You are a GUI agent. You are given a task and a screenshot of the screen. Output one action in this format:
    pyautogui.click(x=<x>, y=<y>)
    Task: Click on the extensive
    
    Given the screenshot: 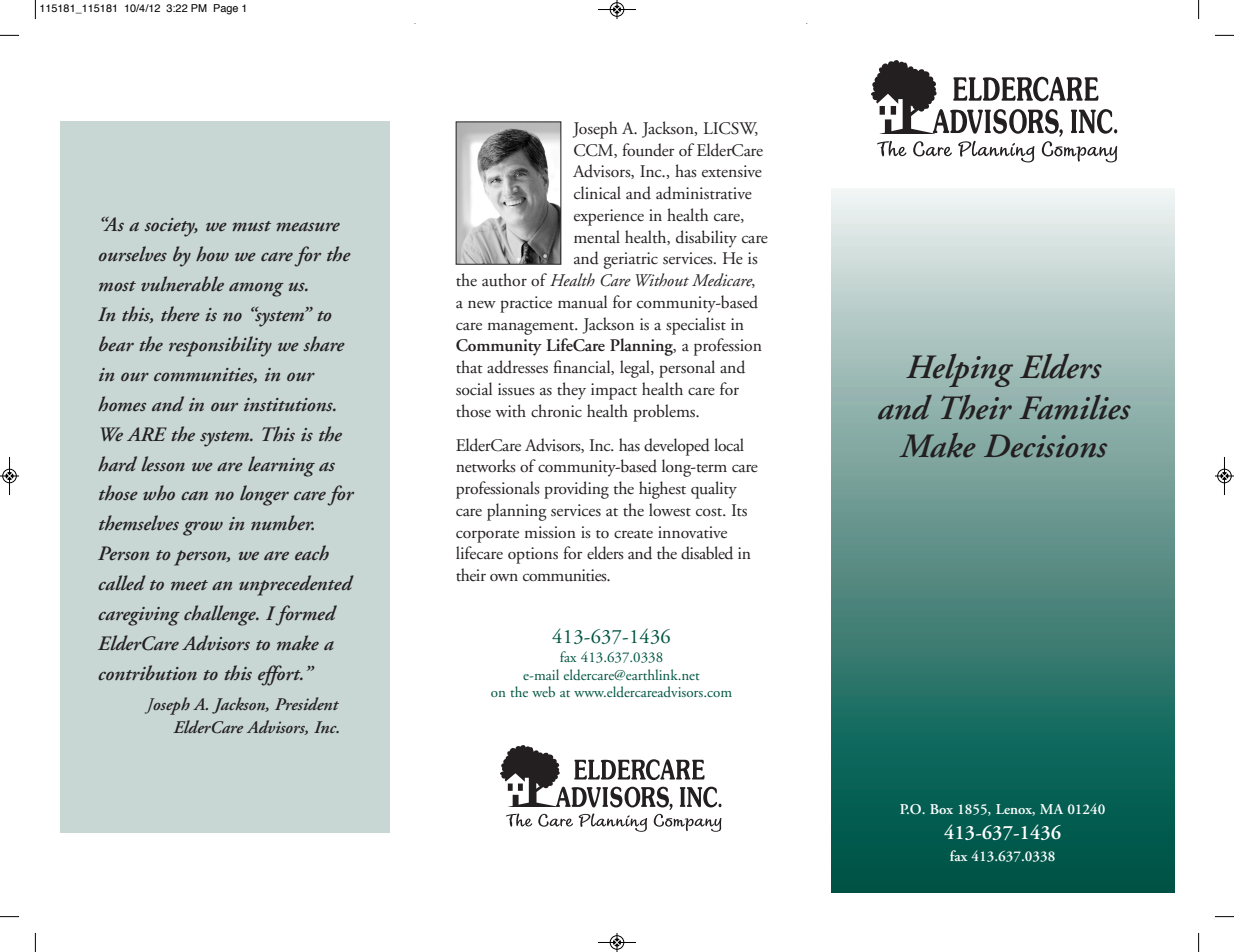 What is the action you would take?
    pyautogui.click(x=732, y=171)
